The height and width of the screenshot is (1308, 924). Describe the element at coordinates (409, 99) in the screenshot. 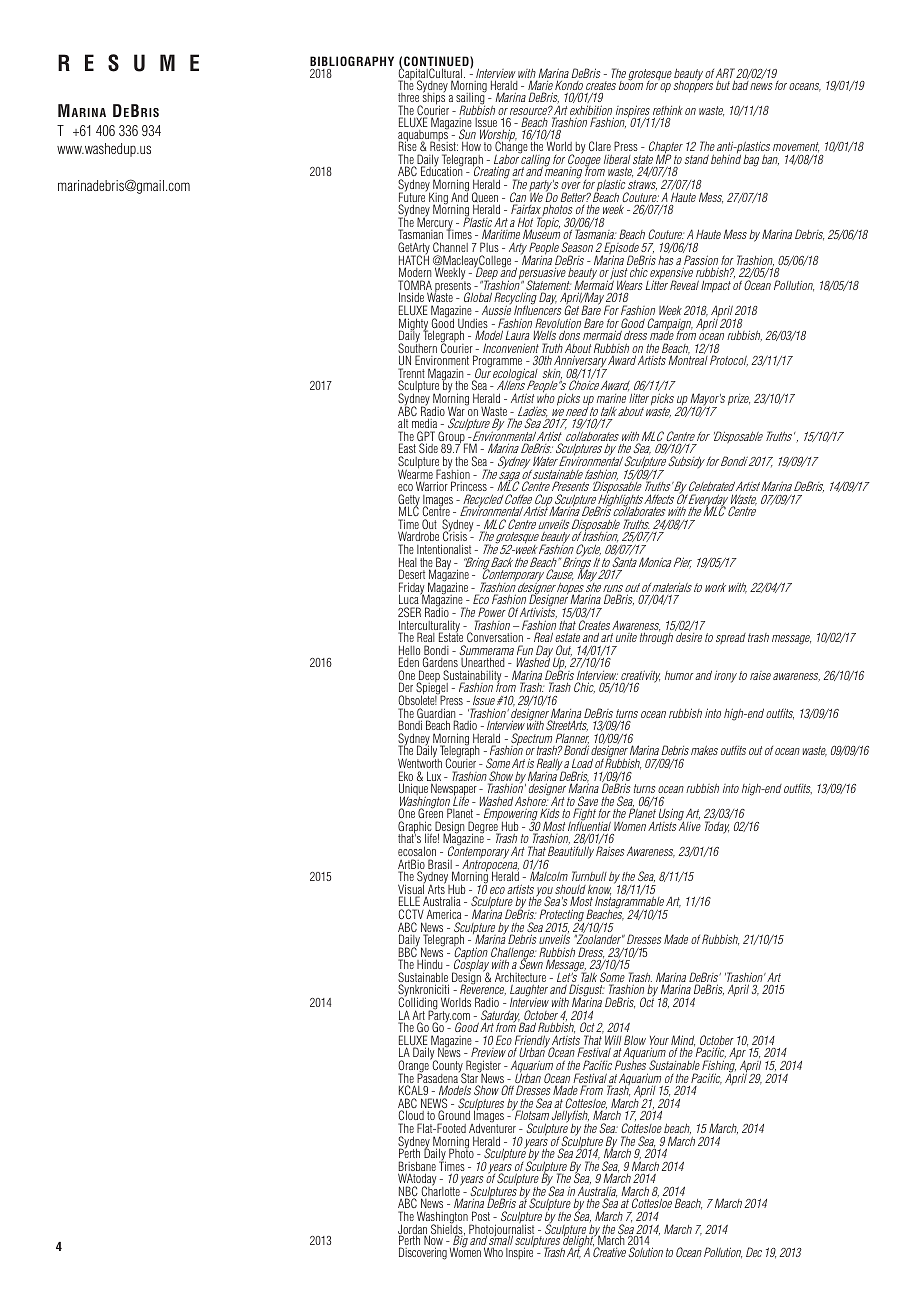

I see `three` at that location.
